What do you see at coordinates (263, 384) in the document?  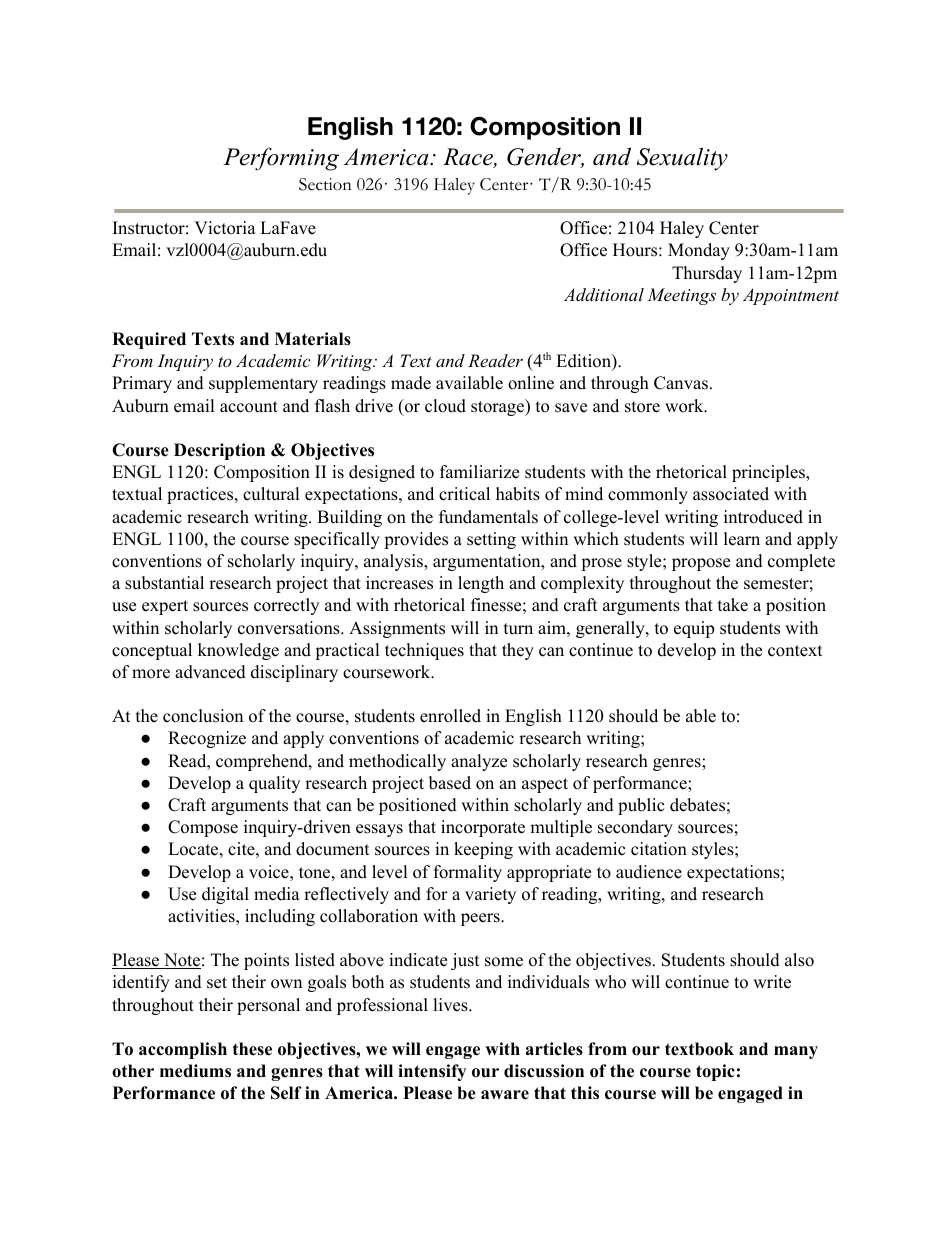 I see `supplementary` at bounding box center [263, 384].
